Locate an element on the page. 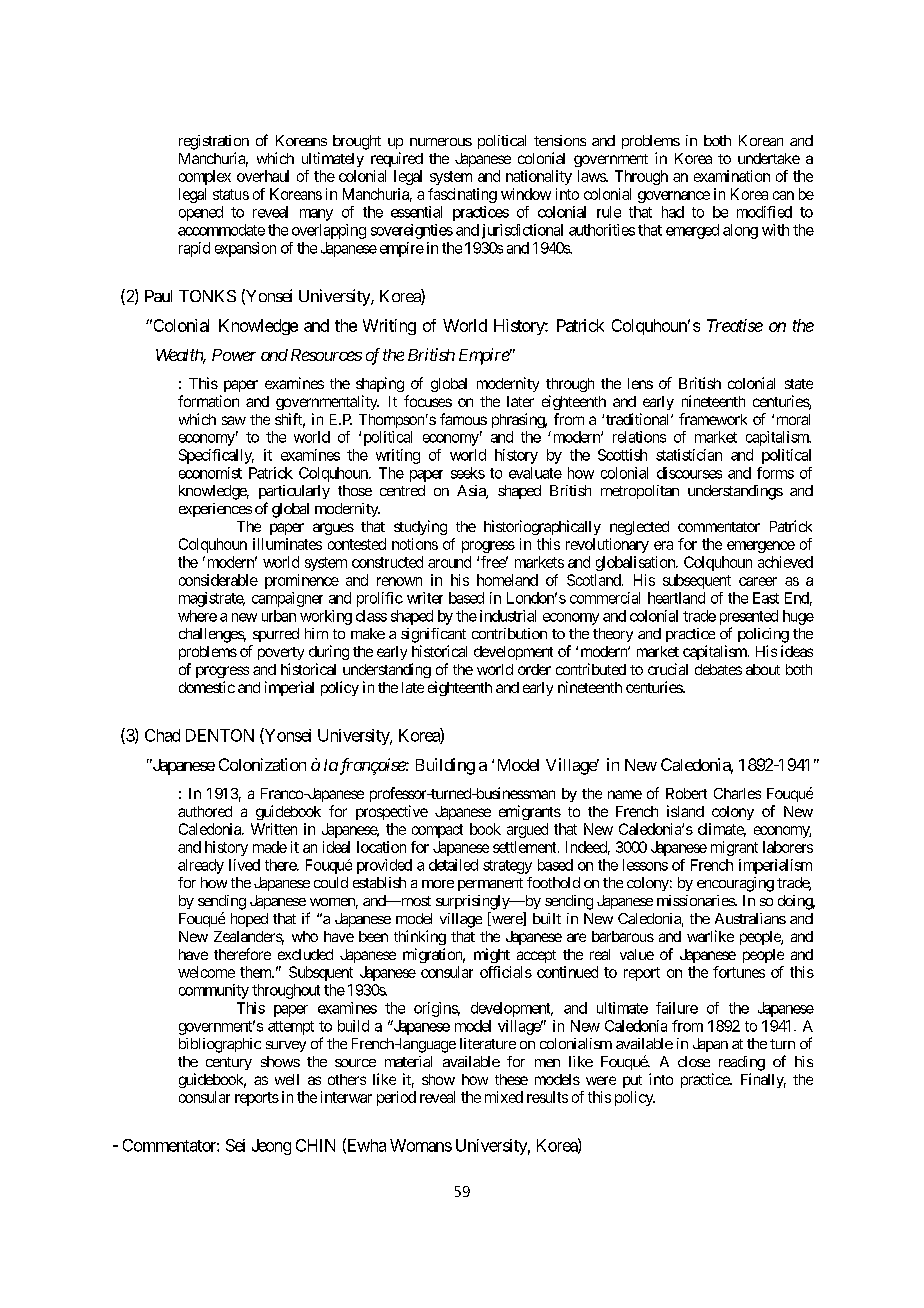  spurred is located at coordinates (276, 635).
